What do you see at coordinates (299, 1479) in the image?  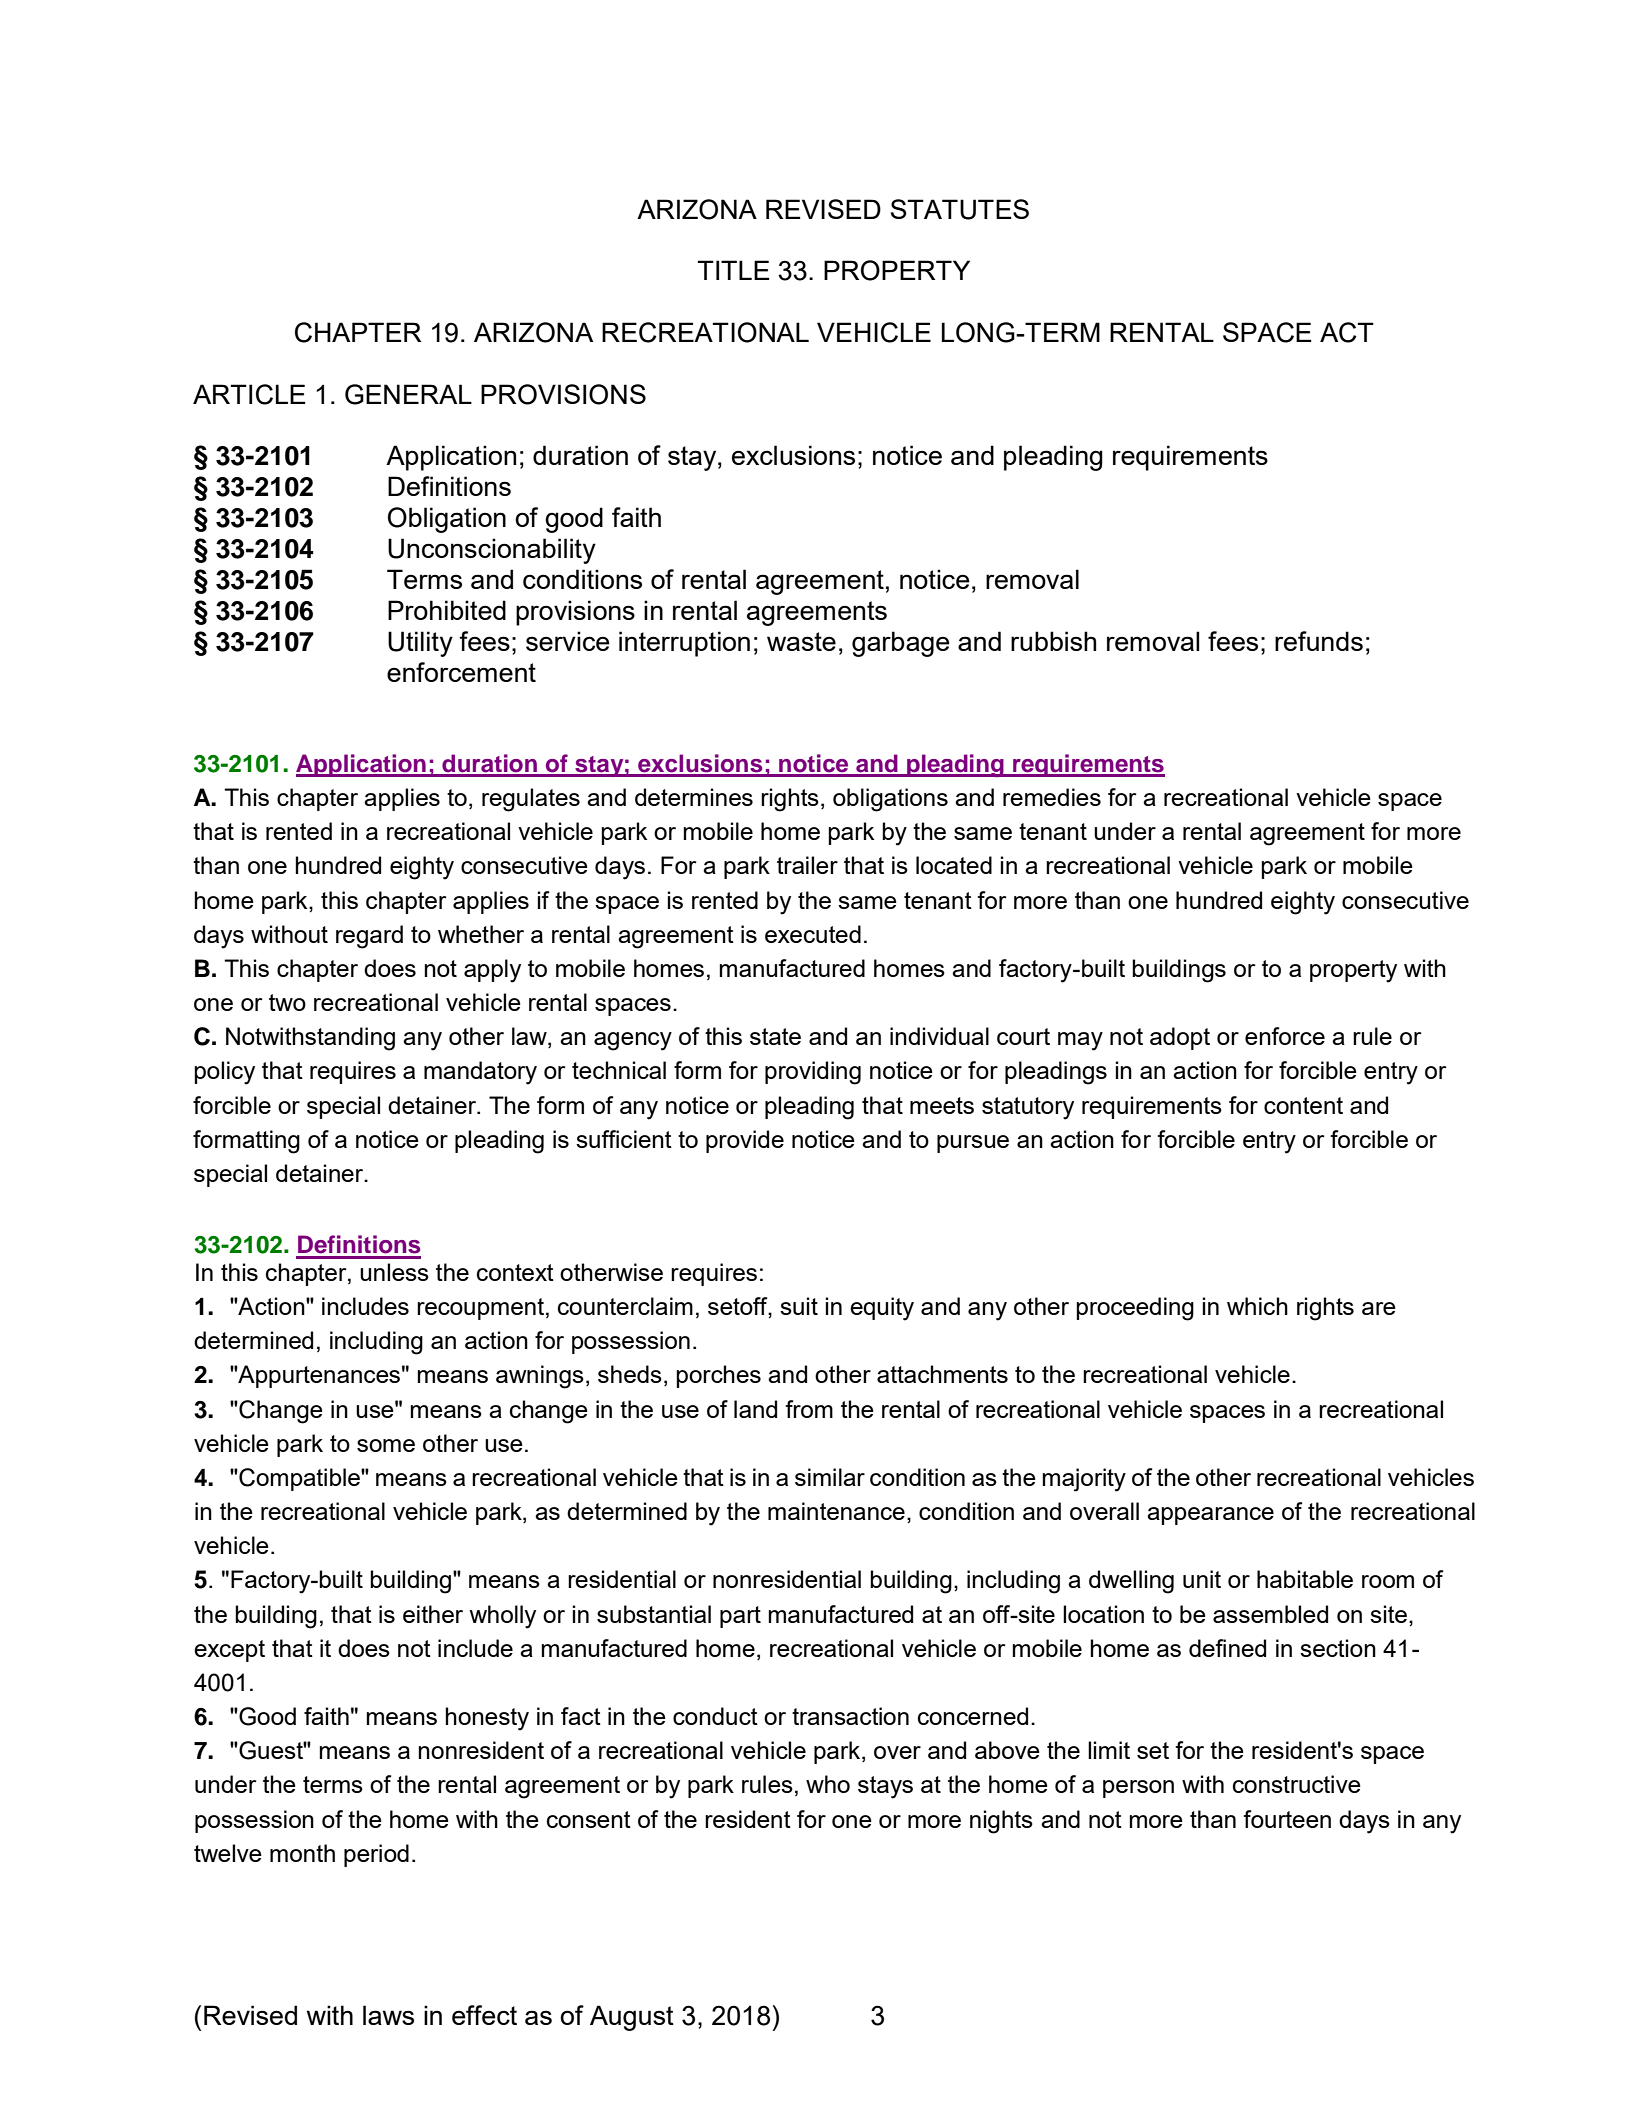 I see `Compatible` at bounding box center [299, 1479].
